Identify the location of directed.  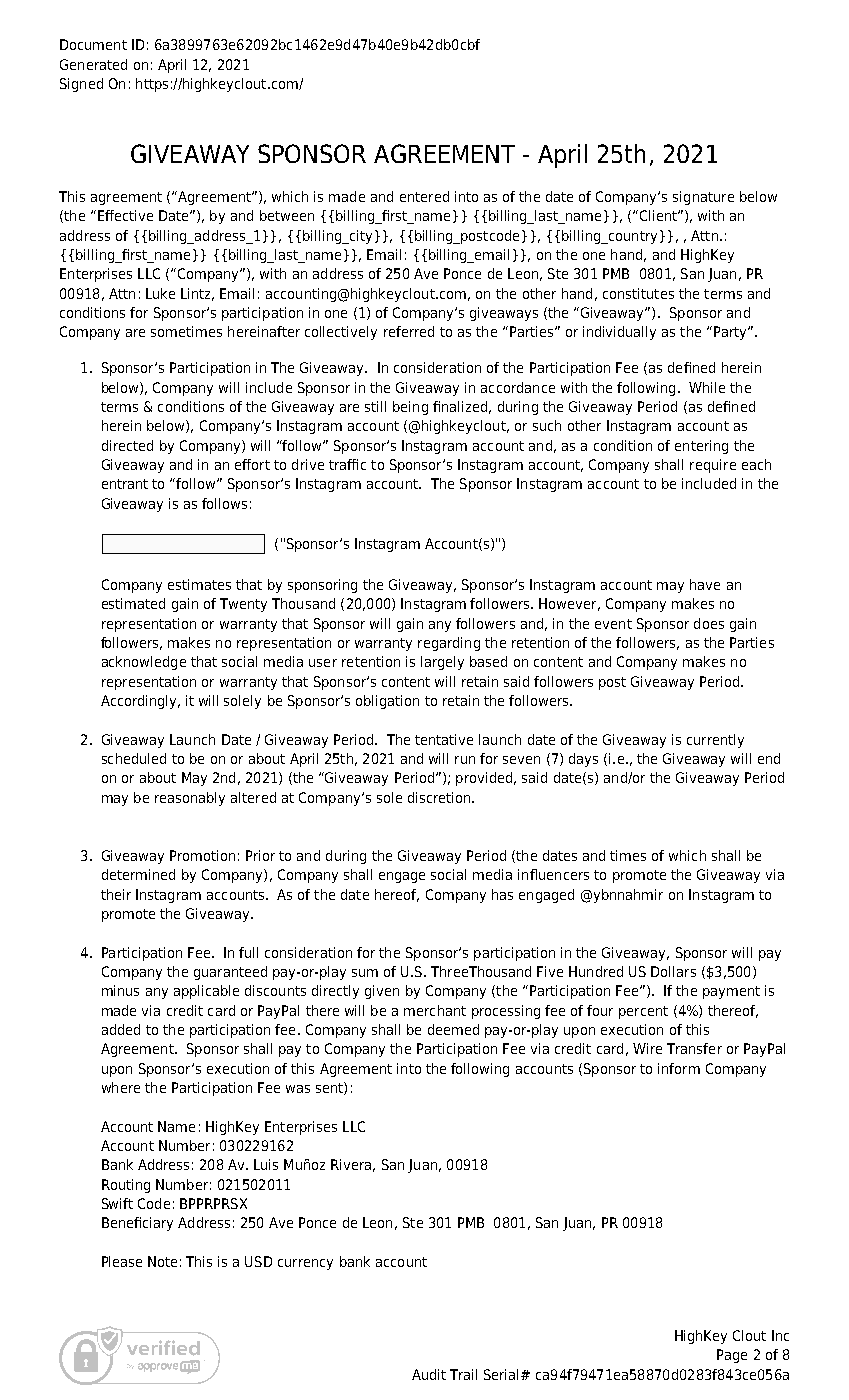
(127, 445).
